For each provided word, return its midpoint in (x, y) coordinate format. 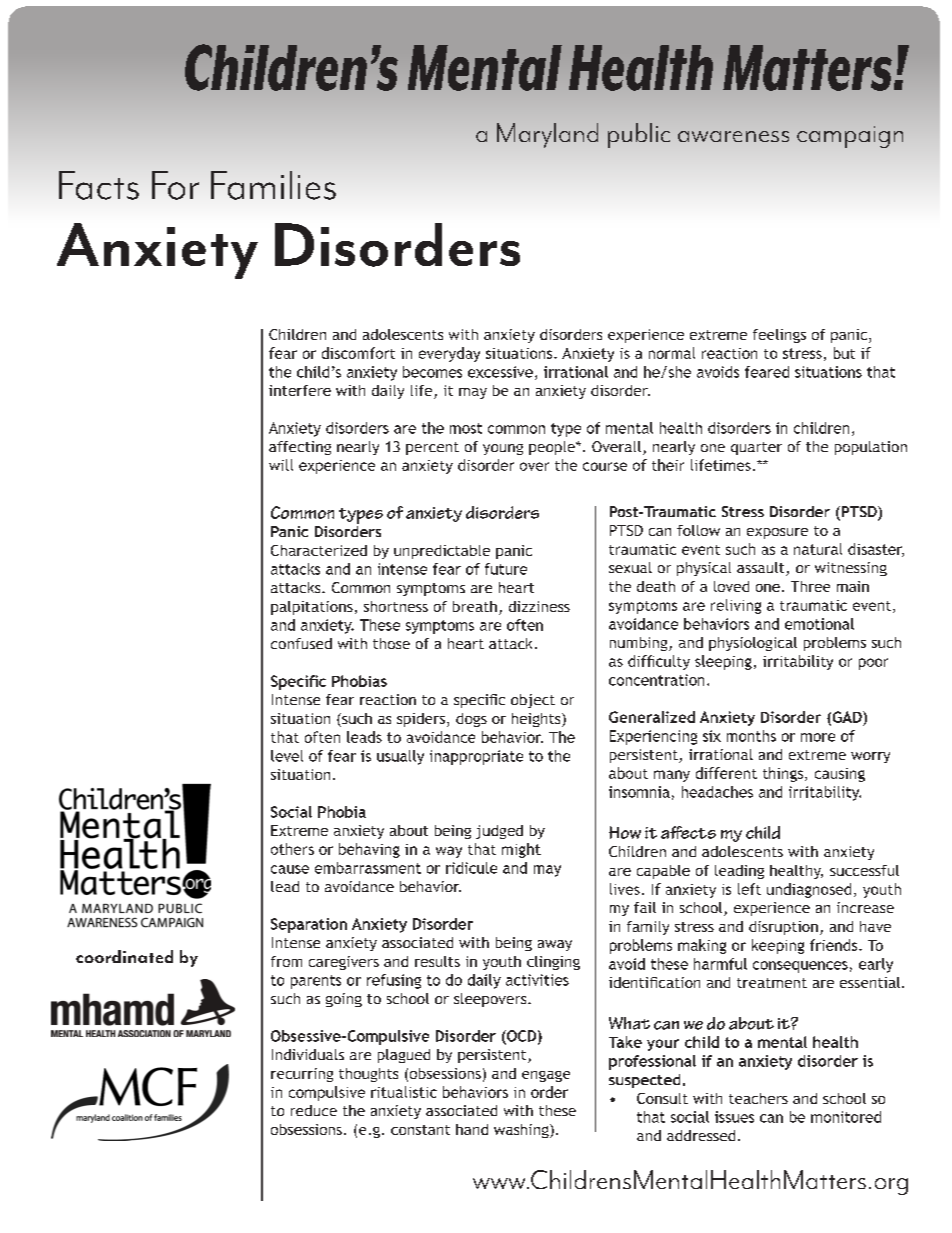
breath (475, 606)
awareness (733, 136)
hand (472, 1129)
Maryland (547, 135)
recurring (302, 1075)
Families (273, 185)
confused (301, 643)
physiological (753, 644)
